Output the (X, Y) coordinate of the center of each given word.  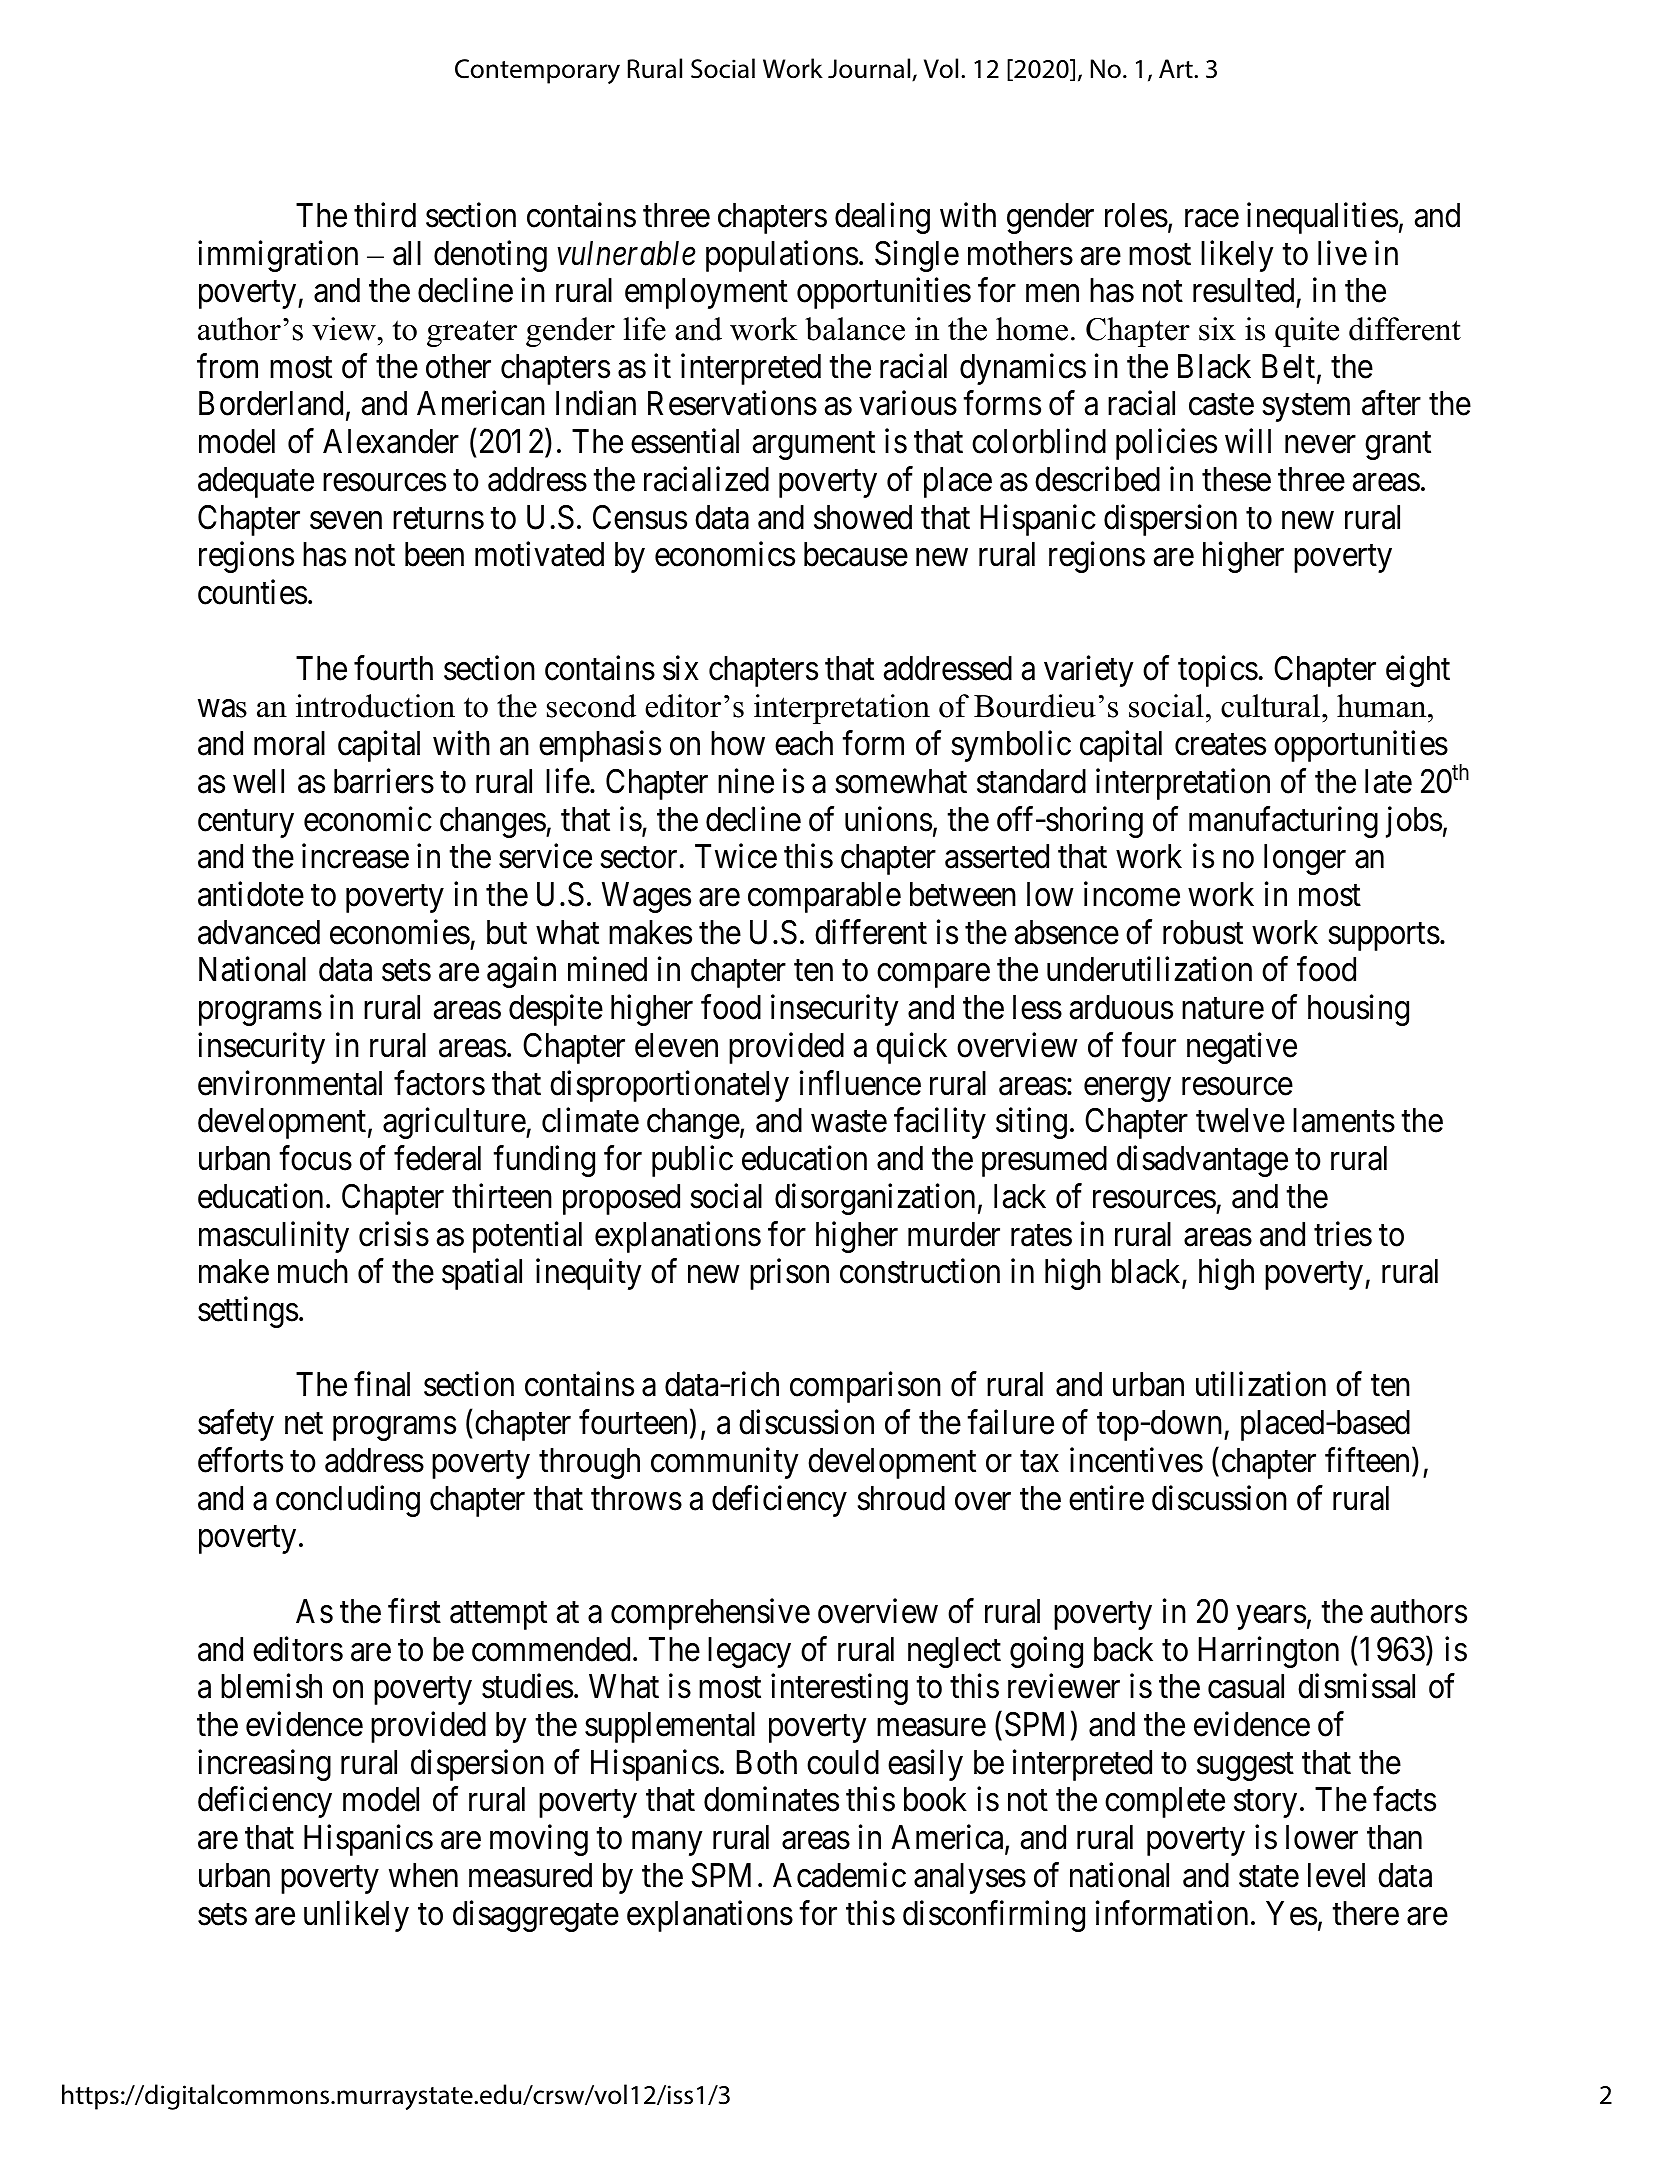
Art (1177, 69)
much (313, 1271)
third (385, 215)
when (423, 1875)
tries (1343, 1234)
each (804, 743)
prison (789, 1274)
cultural (1272, 706)
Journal (870, 69)
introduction (375, 706)
